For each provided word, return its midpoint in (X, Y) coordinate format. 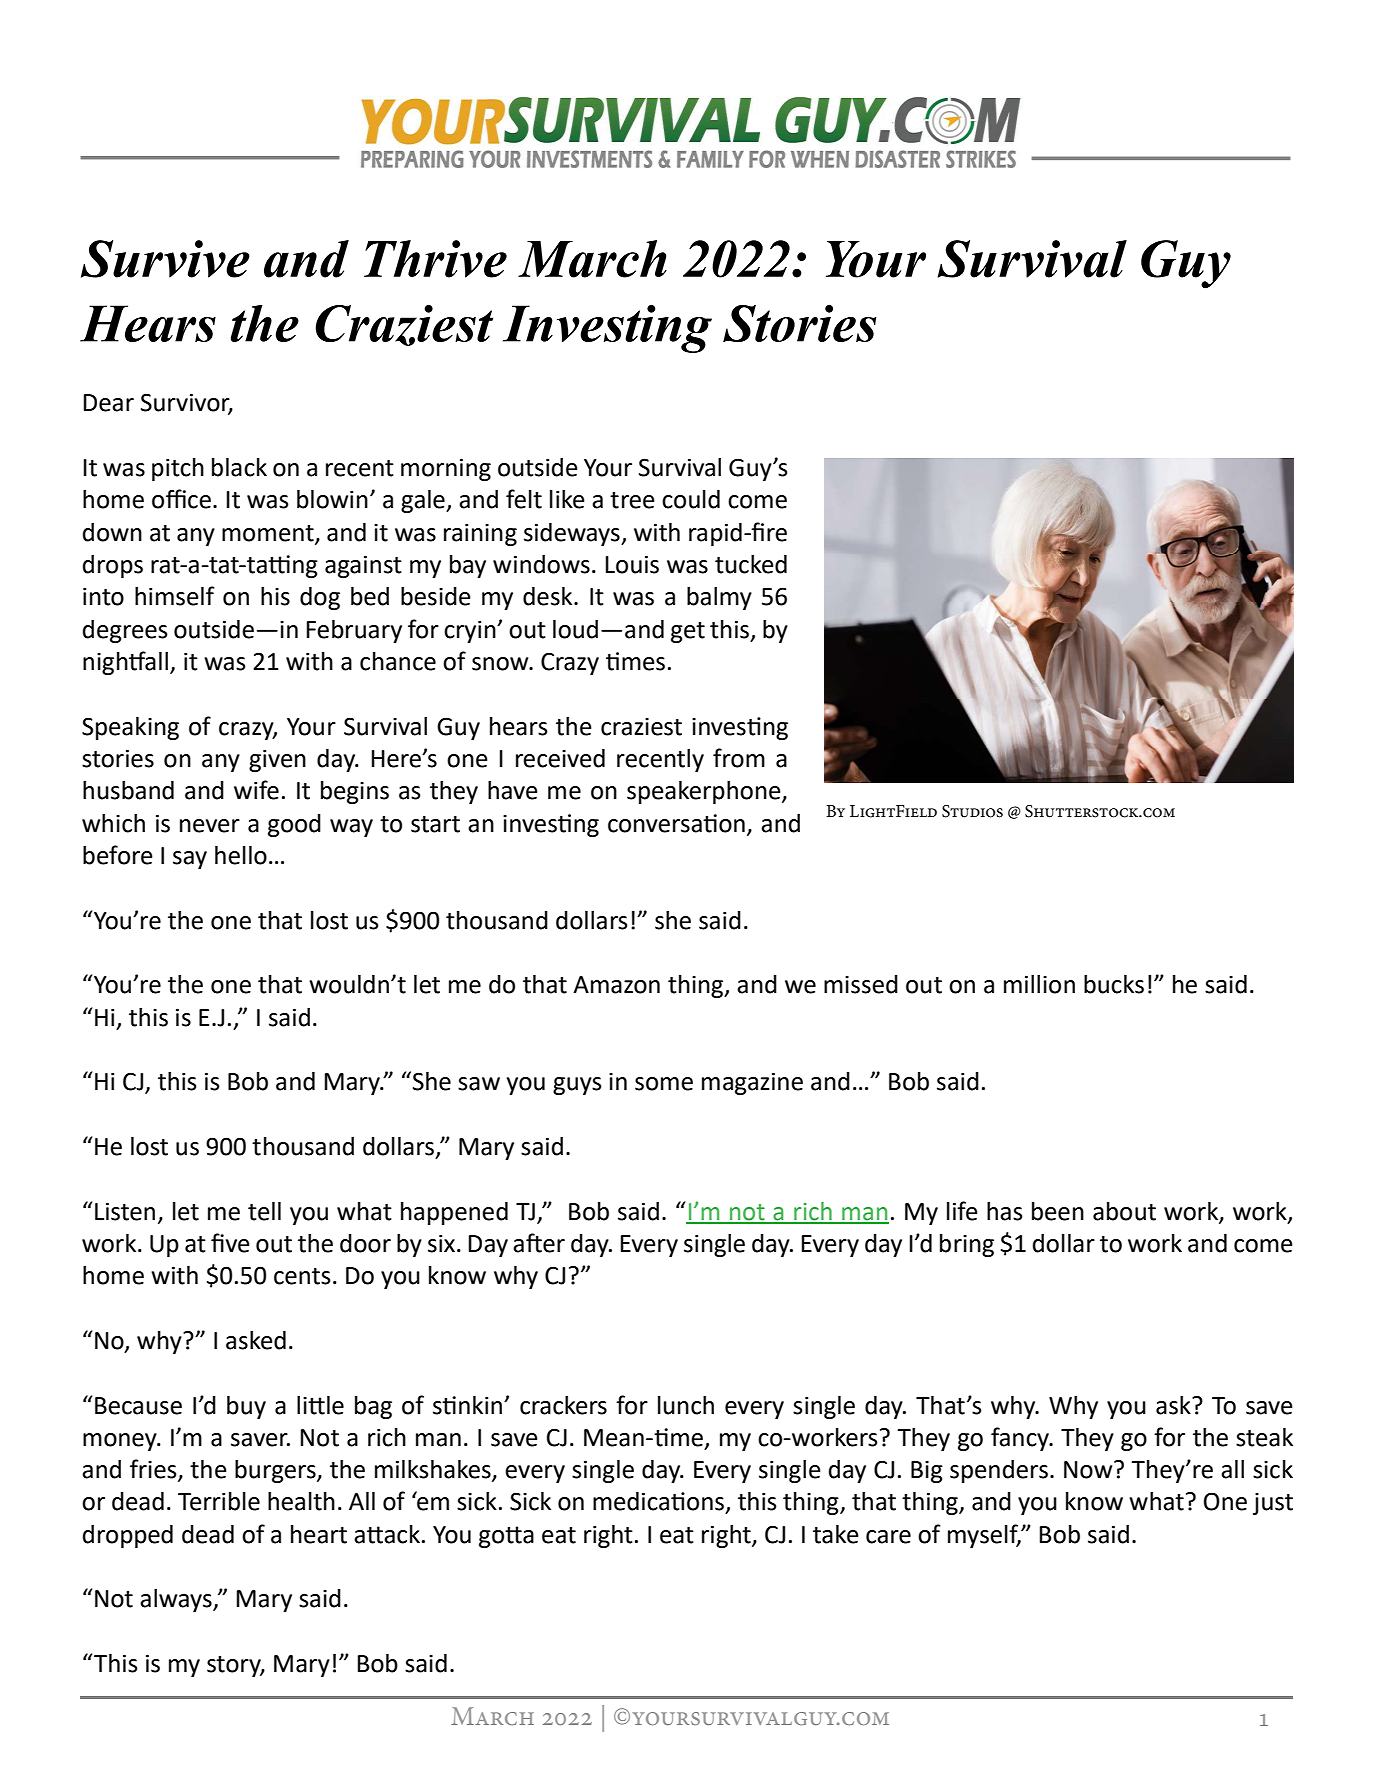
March (592, 259)
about (1124, 1211)
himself (175, 596)
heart (319, 1534)
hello (241, 855)
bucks (1114, 984)
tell (264, 1211)
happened (454, 1213)
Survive (165, 259)
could (691, 499)
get (688, 632)
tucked (751, 564)
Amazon (616, 985)
